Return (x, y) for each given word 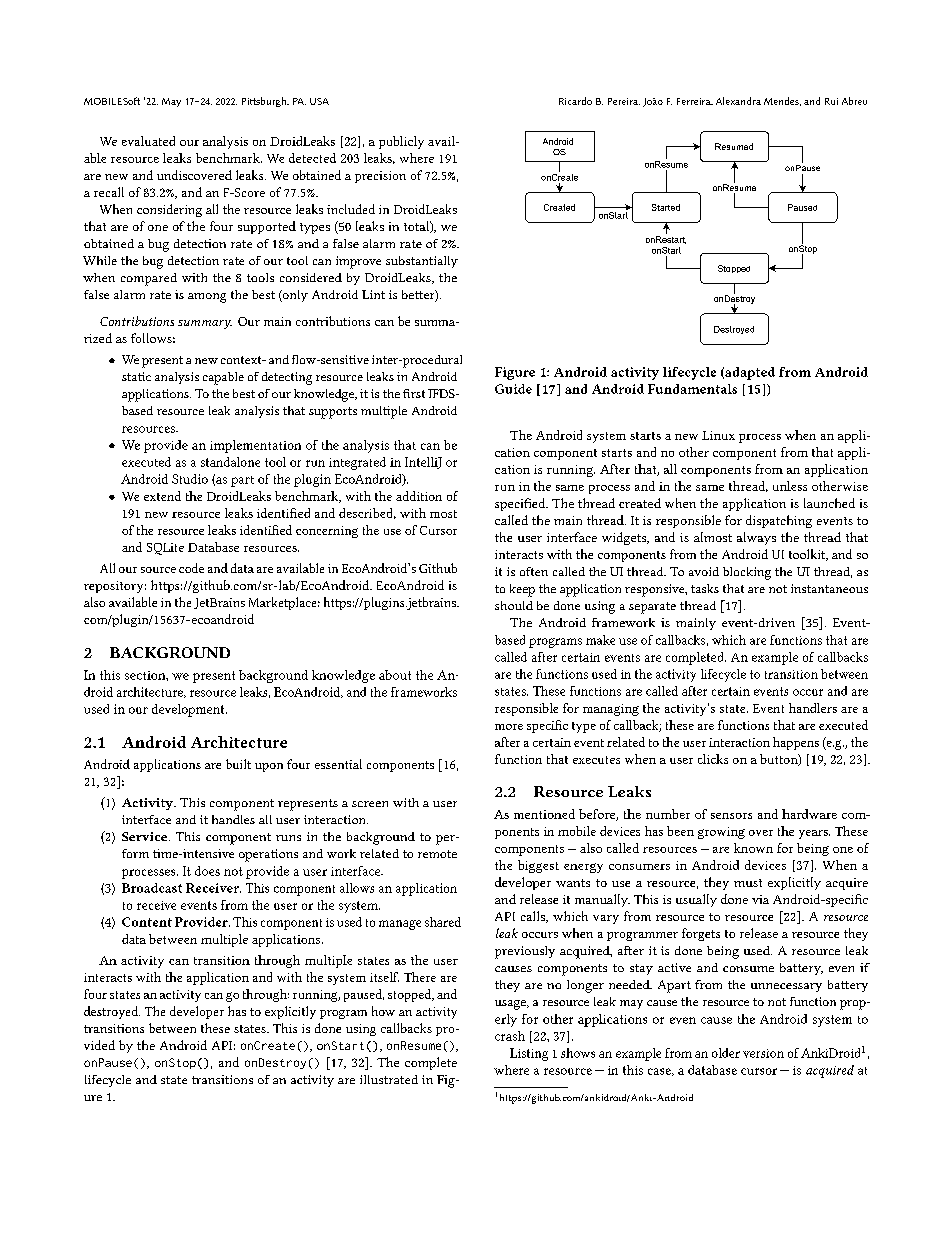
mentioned (544, 814)
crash (510, 1036)
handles (233, 819)
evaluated (148, 141)
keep (522, 590)
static (136, 376)
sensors (731, 816)
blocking (747, 573)
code (191, 568)
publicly (401, 142)
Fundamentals (692, 389)
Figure (515, 373)
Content (147, 922)
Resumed (734, 146)
